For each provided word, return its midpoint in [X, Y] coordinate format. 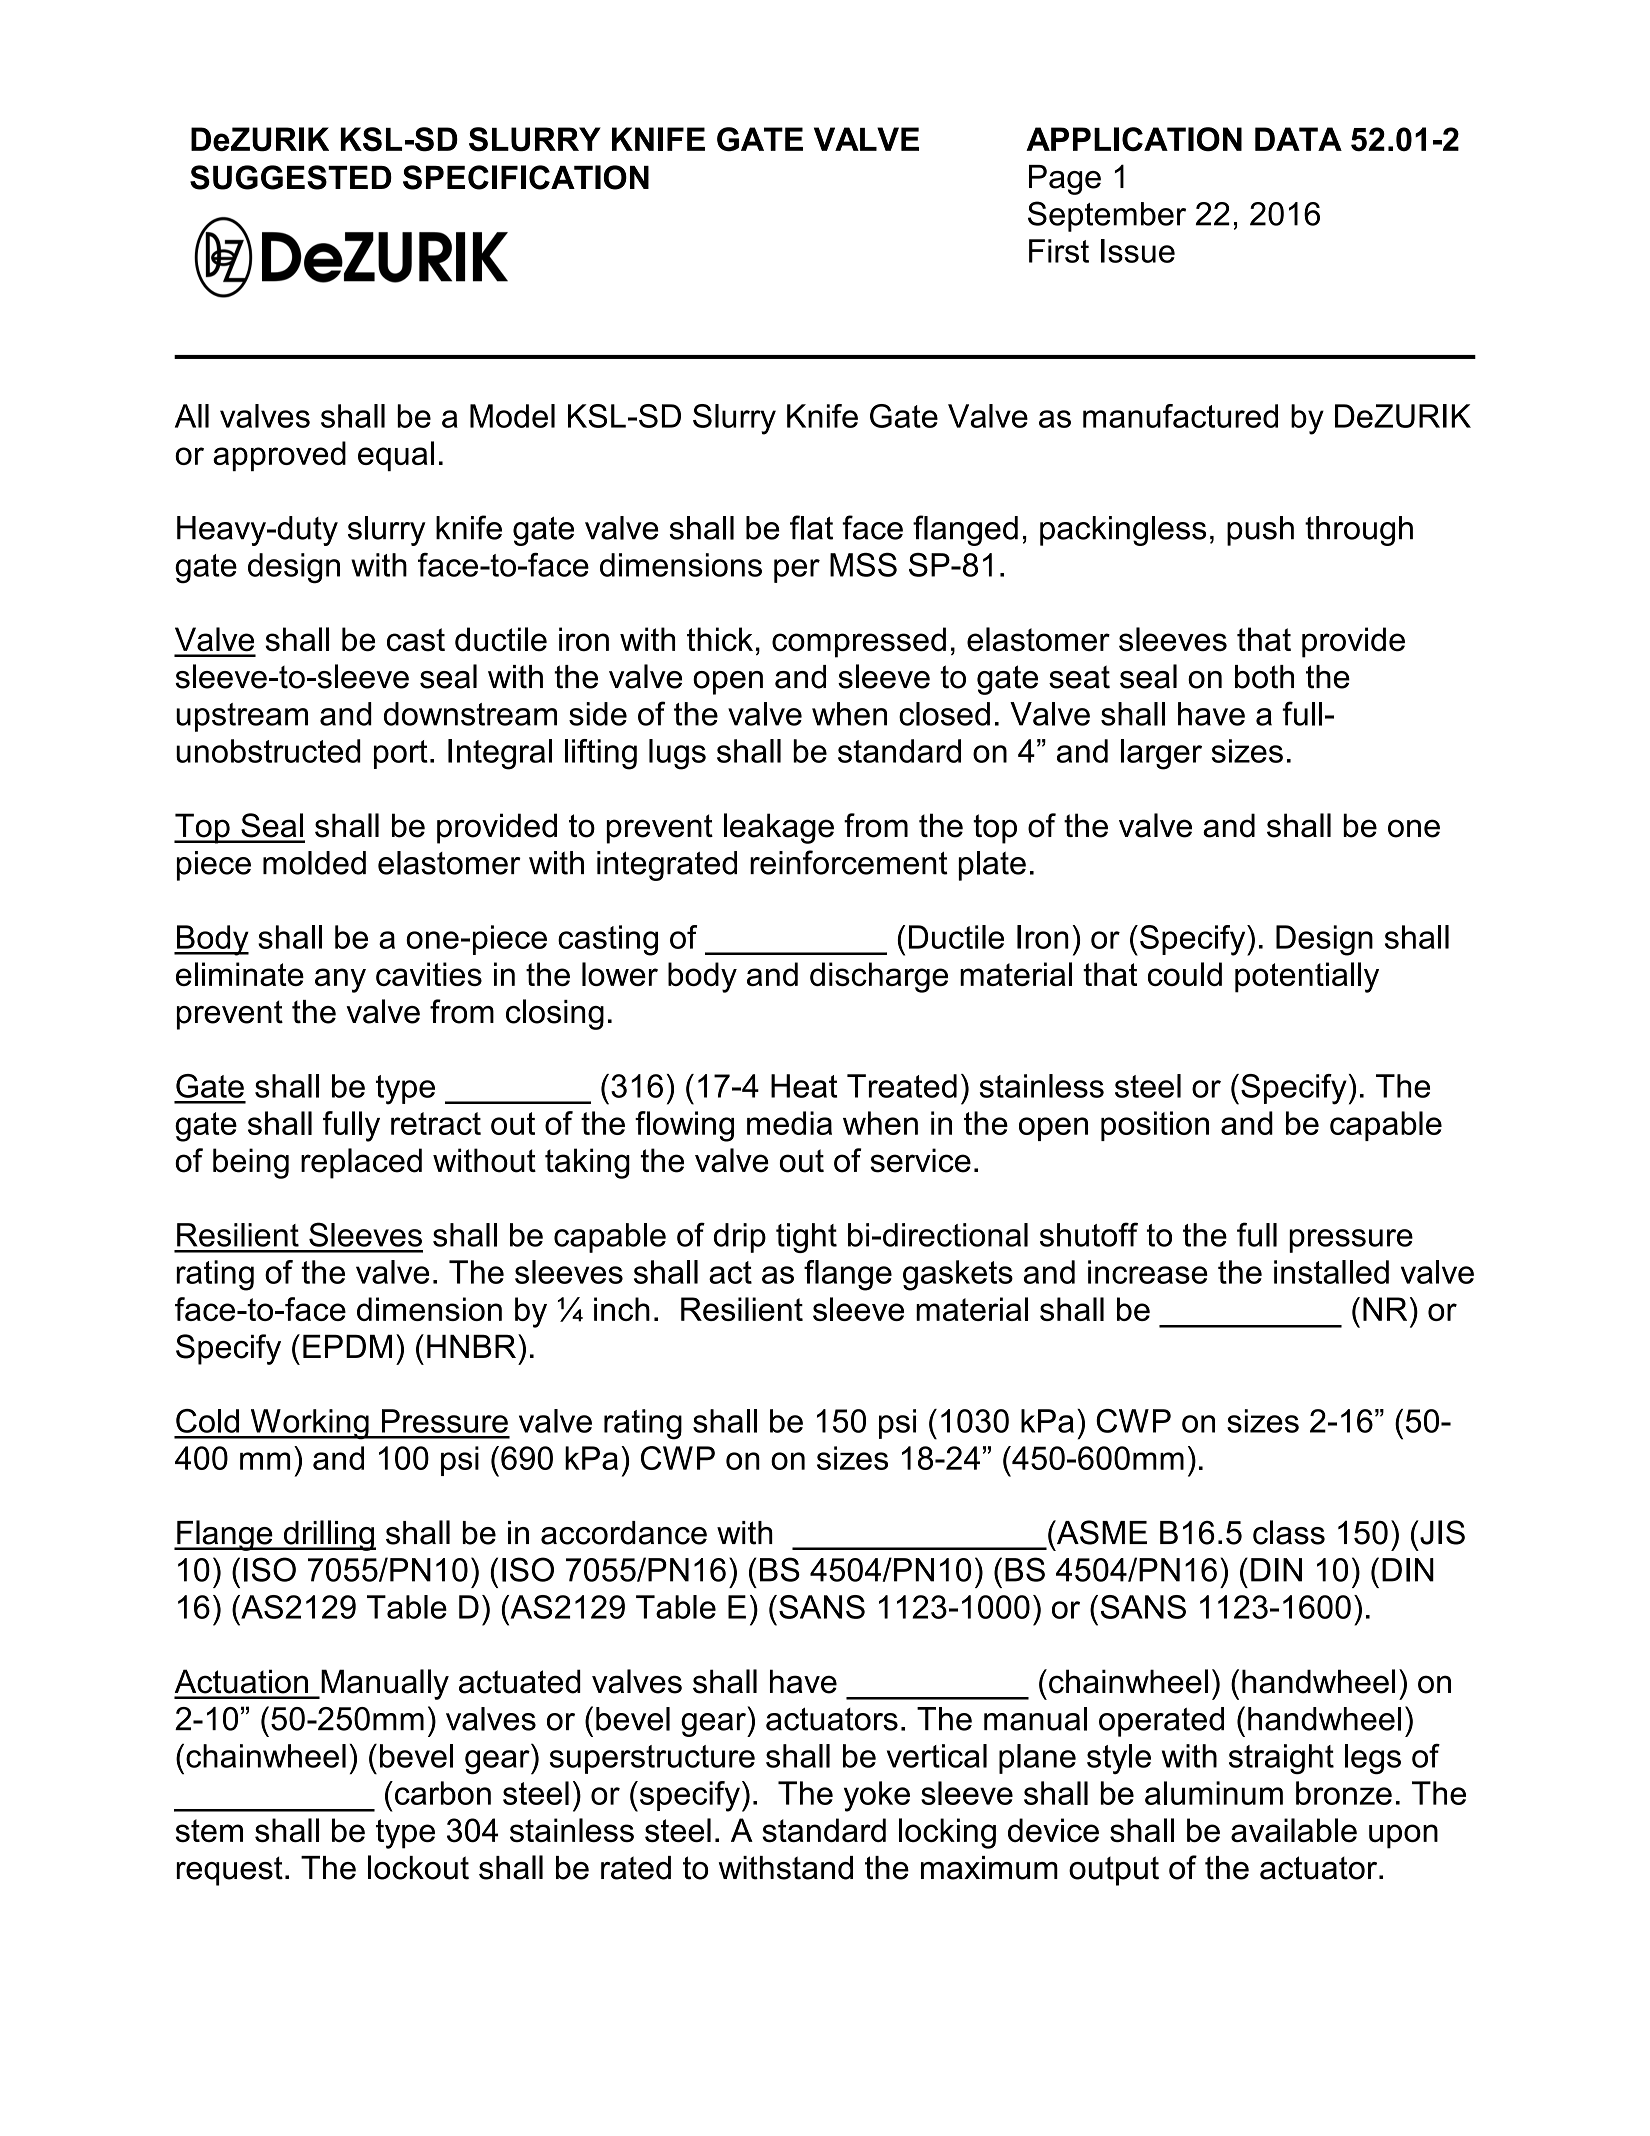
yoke [877, 1796]
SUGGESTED [291, 177]
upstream [242, 717]
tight [806, 1238]
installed [1331, 1272]
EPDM [347, 1346]
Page [1065, 180]
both [1264, 677]
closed [944, 714]
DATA [1298, 139]
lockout [418, 1867]
